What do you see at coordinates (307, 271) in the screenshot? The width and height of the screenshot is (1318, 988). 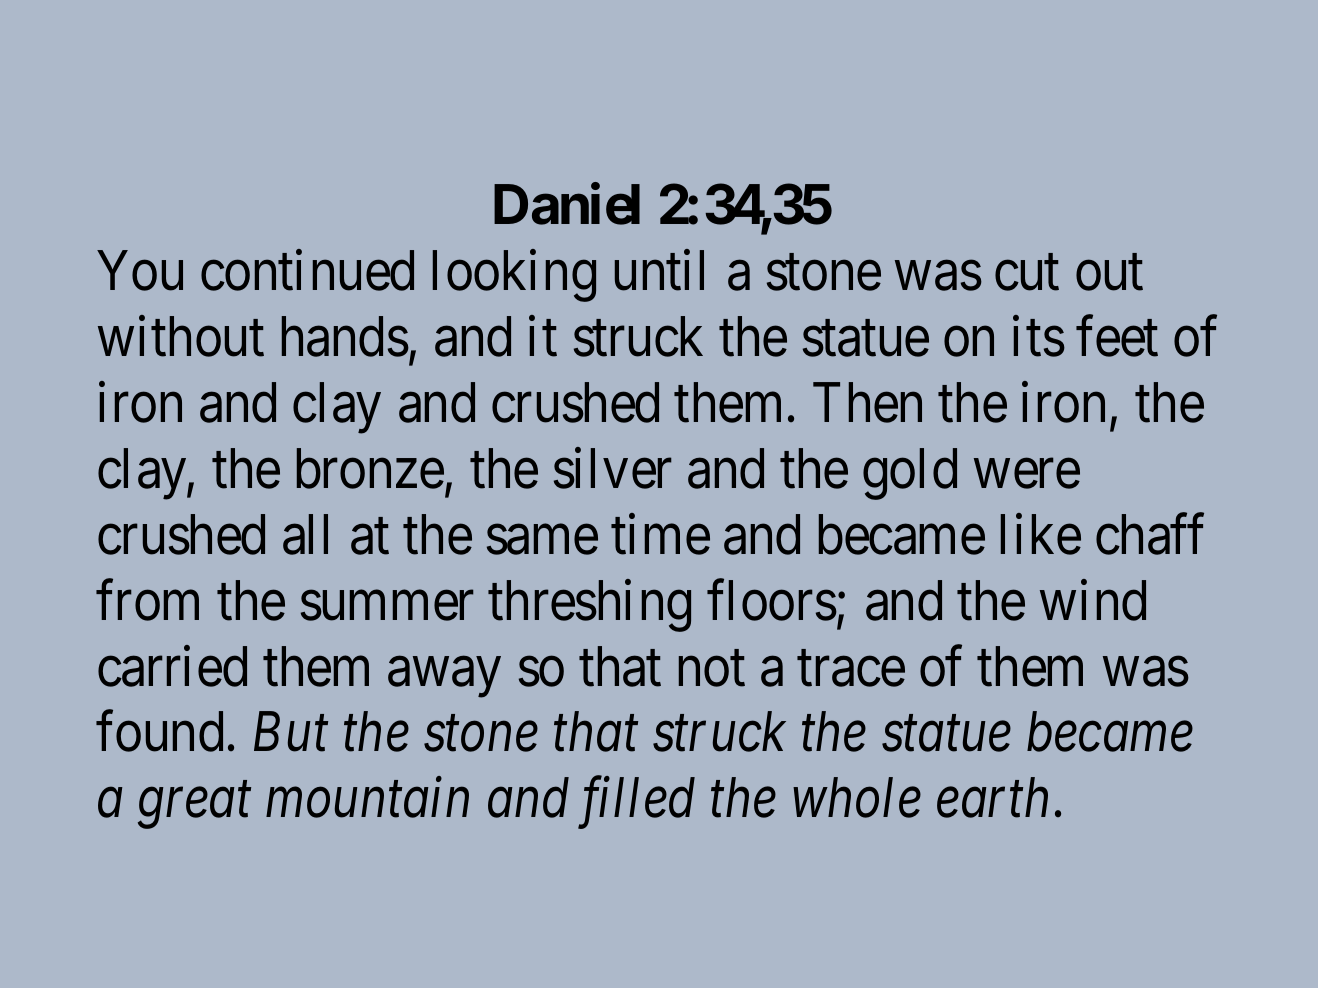 I see `continued` at bounding box center [307, 271].
